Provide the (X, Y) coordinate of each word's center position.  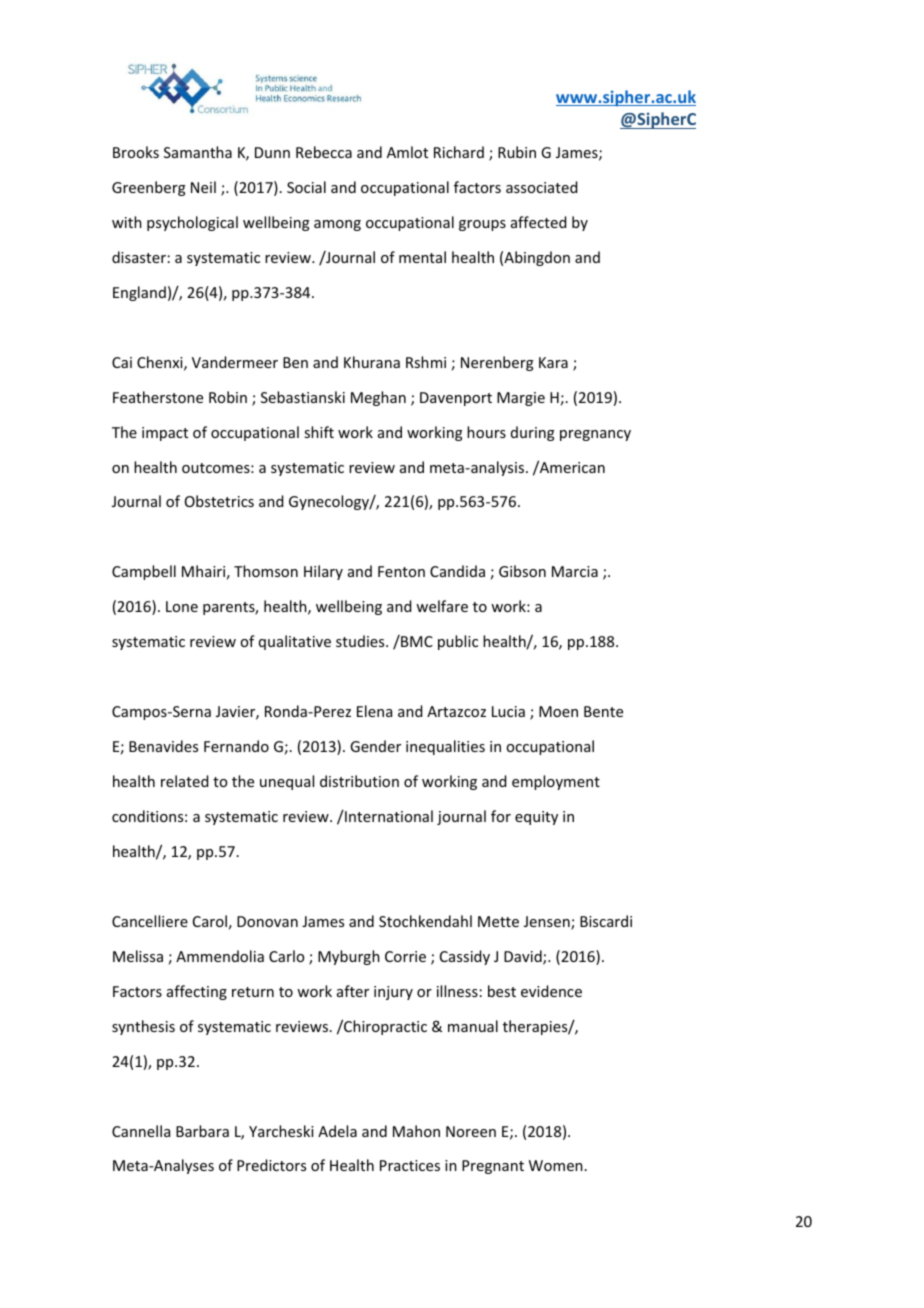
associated (541, 187)
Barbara (202, 1131)
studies (361, 641)
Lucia (508, 711)
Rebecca (324, 152)
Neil (203, 187)
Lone (182, 606)
